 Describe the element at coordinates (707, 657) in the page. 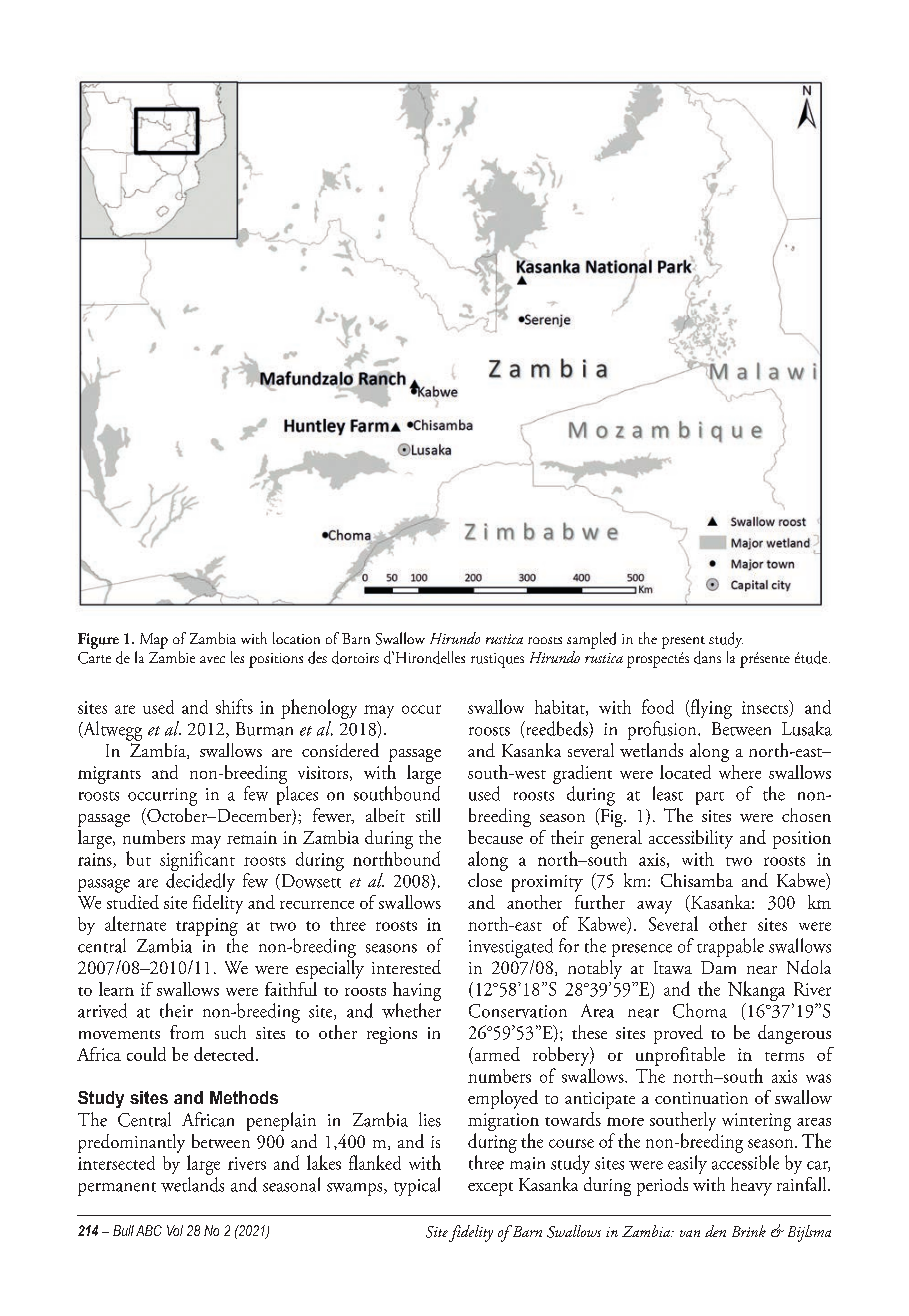

I see `dans` at that location.
